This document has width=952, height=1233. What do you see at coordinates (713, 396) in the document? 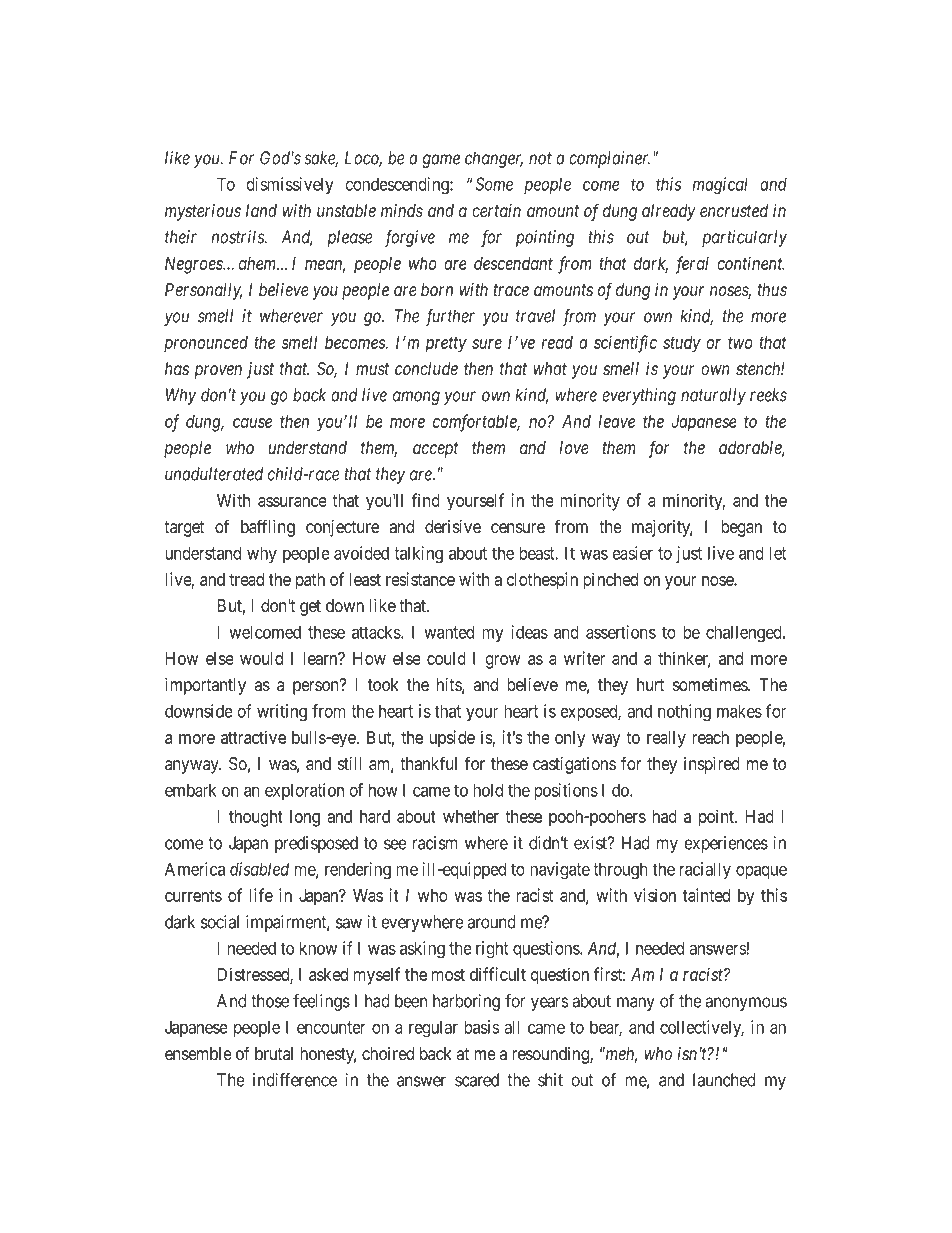
I see `naturally` at bounding box center [713, 396].
